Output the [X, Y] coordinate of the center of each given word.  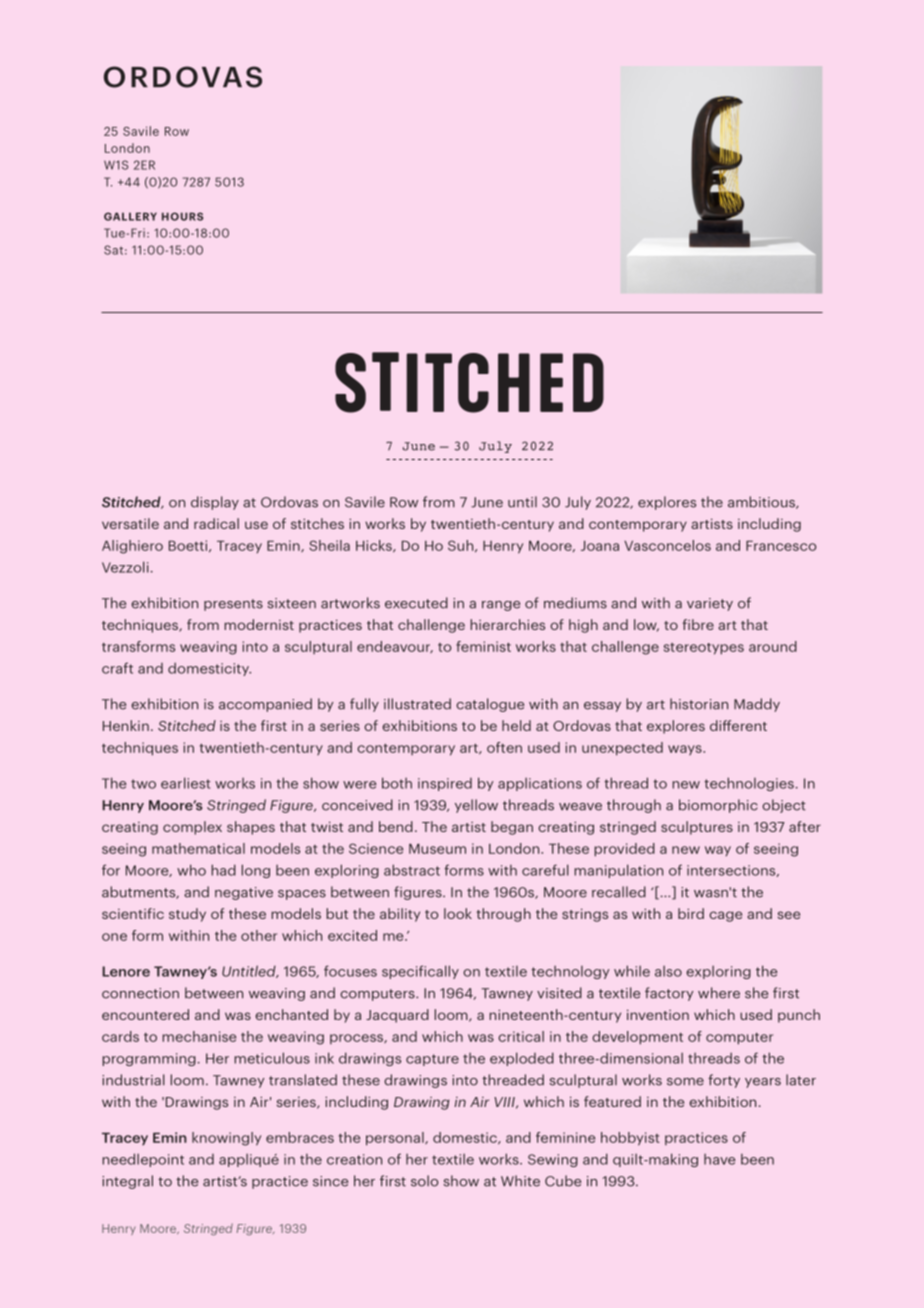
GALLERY [130, 216]
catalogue [490, 705]
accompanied [265, 705]
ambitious [762, 502]
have [719, 1159]
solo [424, 1181]
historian [699, 704]
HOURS [182, 216]
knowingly [226, 1139]
